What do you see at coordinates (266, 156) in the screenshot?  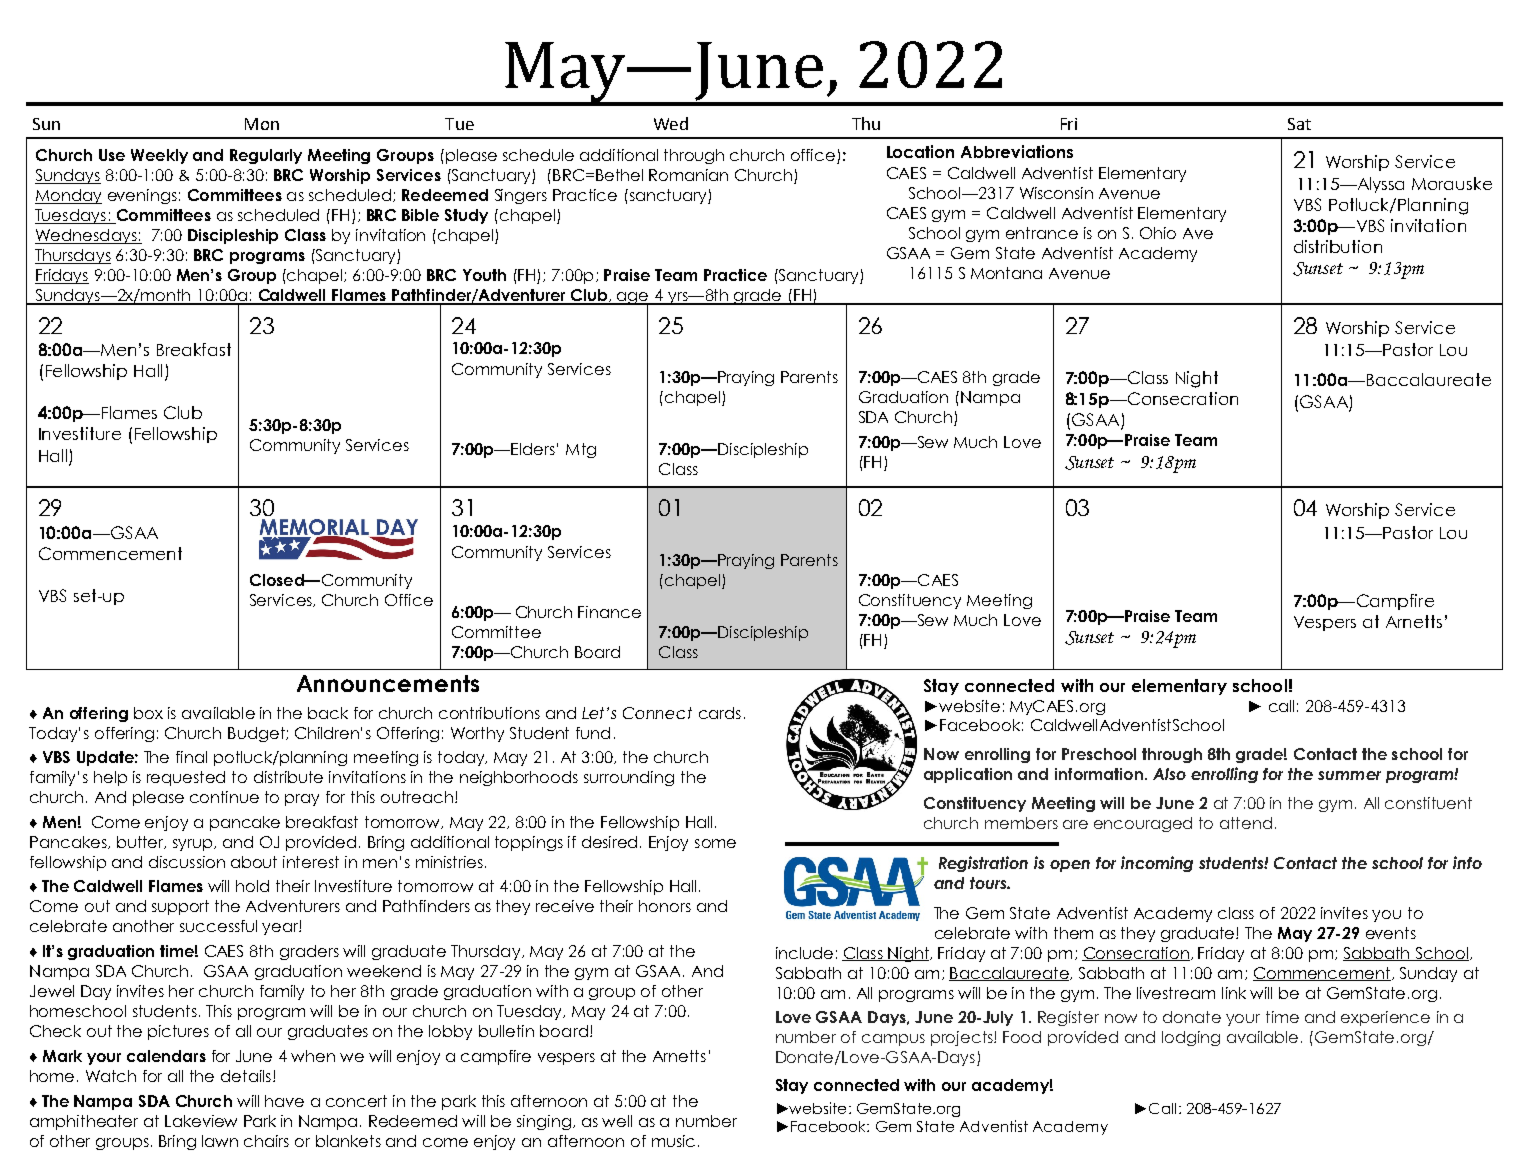 I see `Regularly` at bounding box center [266, 156].
